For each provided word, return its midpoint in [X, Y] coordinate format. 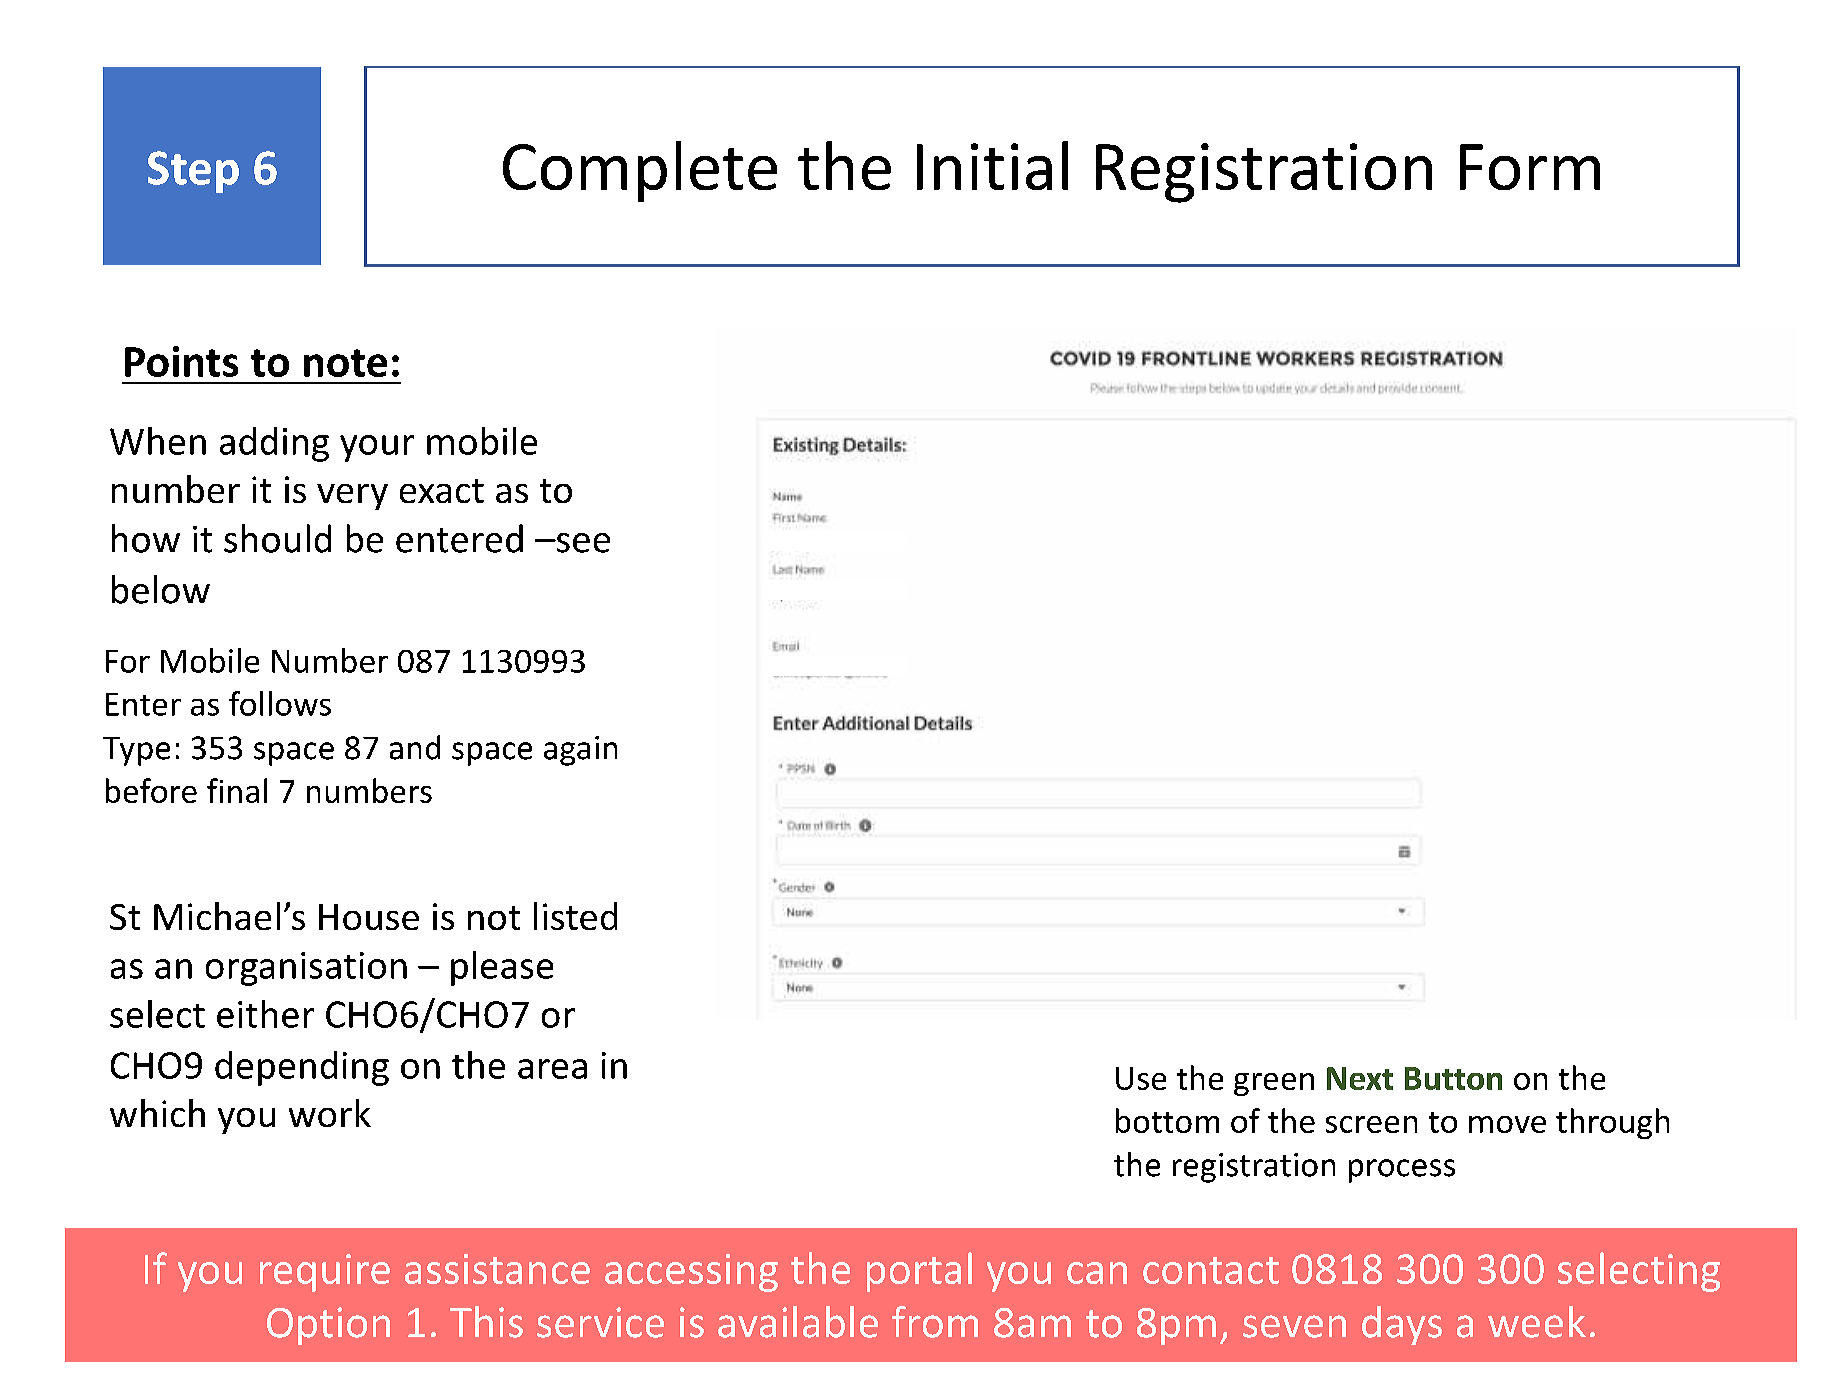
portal [919, 1272]
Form [1530, 167]
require [325, 1273]
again [580, 751]
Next [1360, 1078]
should [277, 538]
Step [193, 172]
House [369, 917]
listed [575, 916]
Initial [992, 165]
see [582, 543]
